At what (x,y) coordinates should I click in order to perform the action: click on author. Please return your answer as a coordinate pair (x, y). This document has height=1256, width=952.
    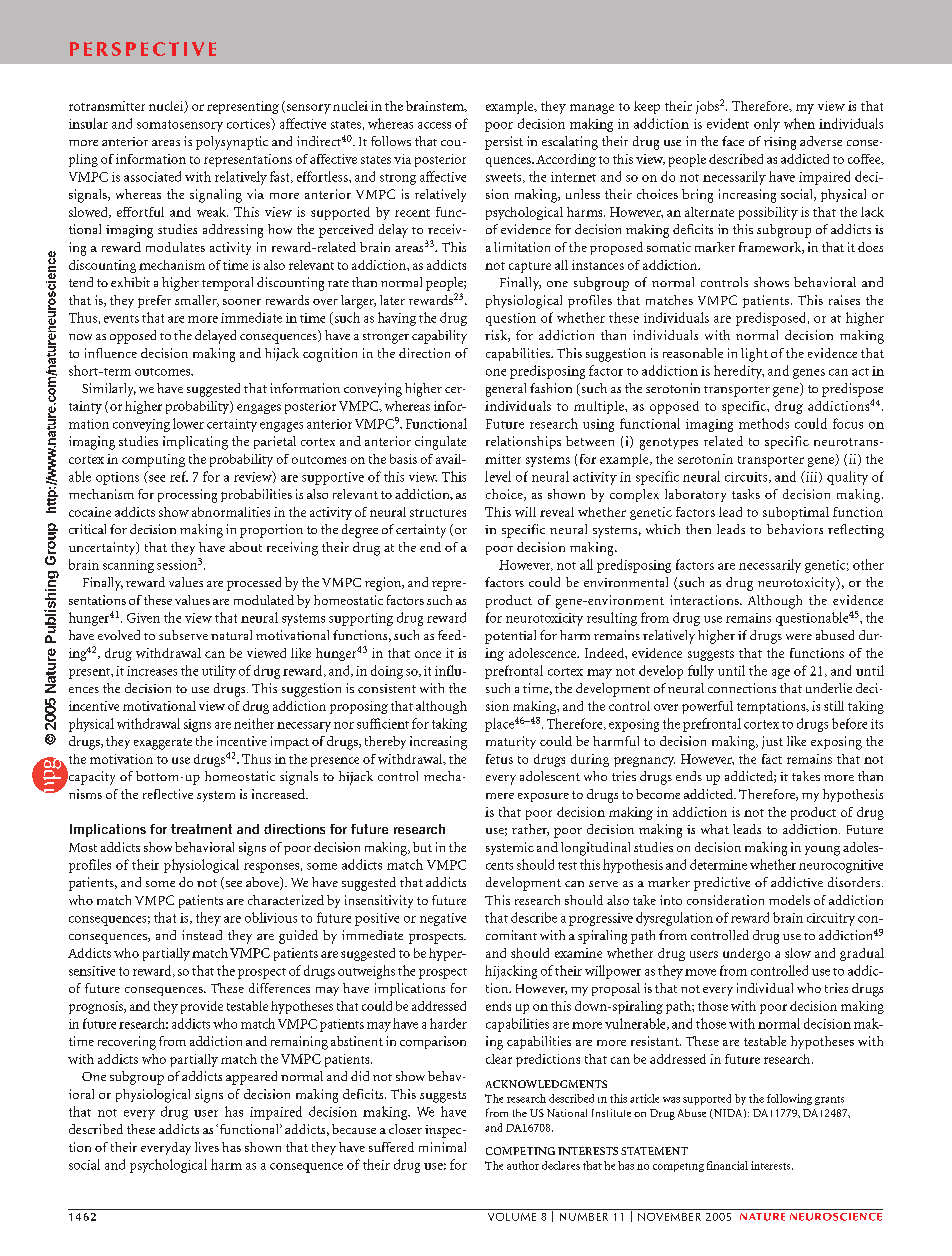
    Looking at the image, I should click on (523, 1165).
